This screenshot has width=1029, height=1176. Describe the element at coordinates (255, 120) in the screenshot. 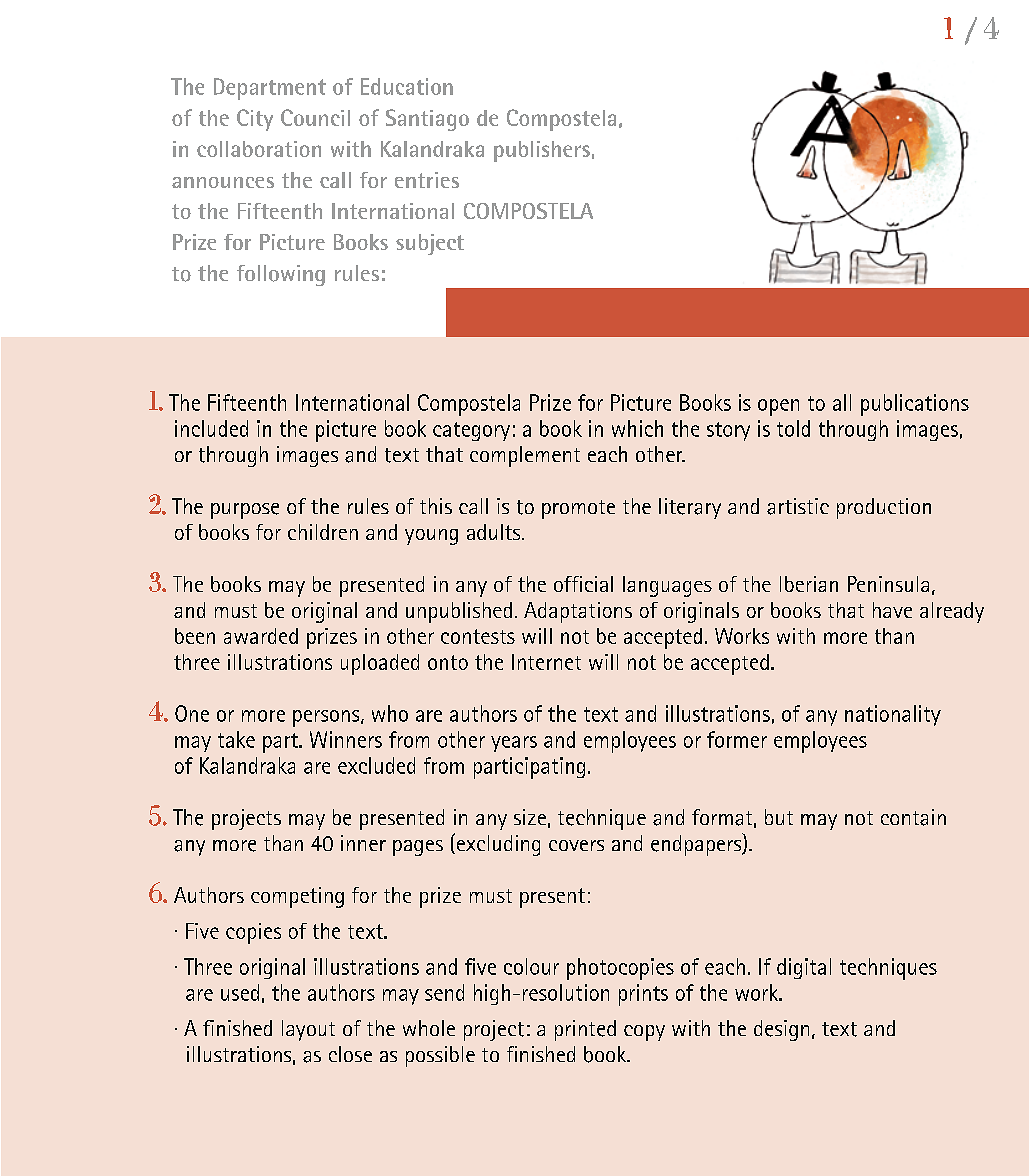

I see `City` at that location.
